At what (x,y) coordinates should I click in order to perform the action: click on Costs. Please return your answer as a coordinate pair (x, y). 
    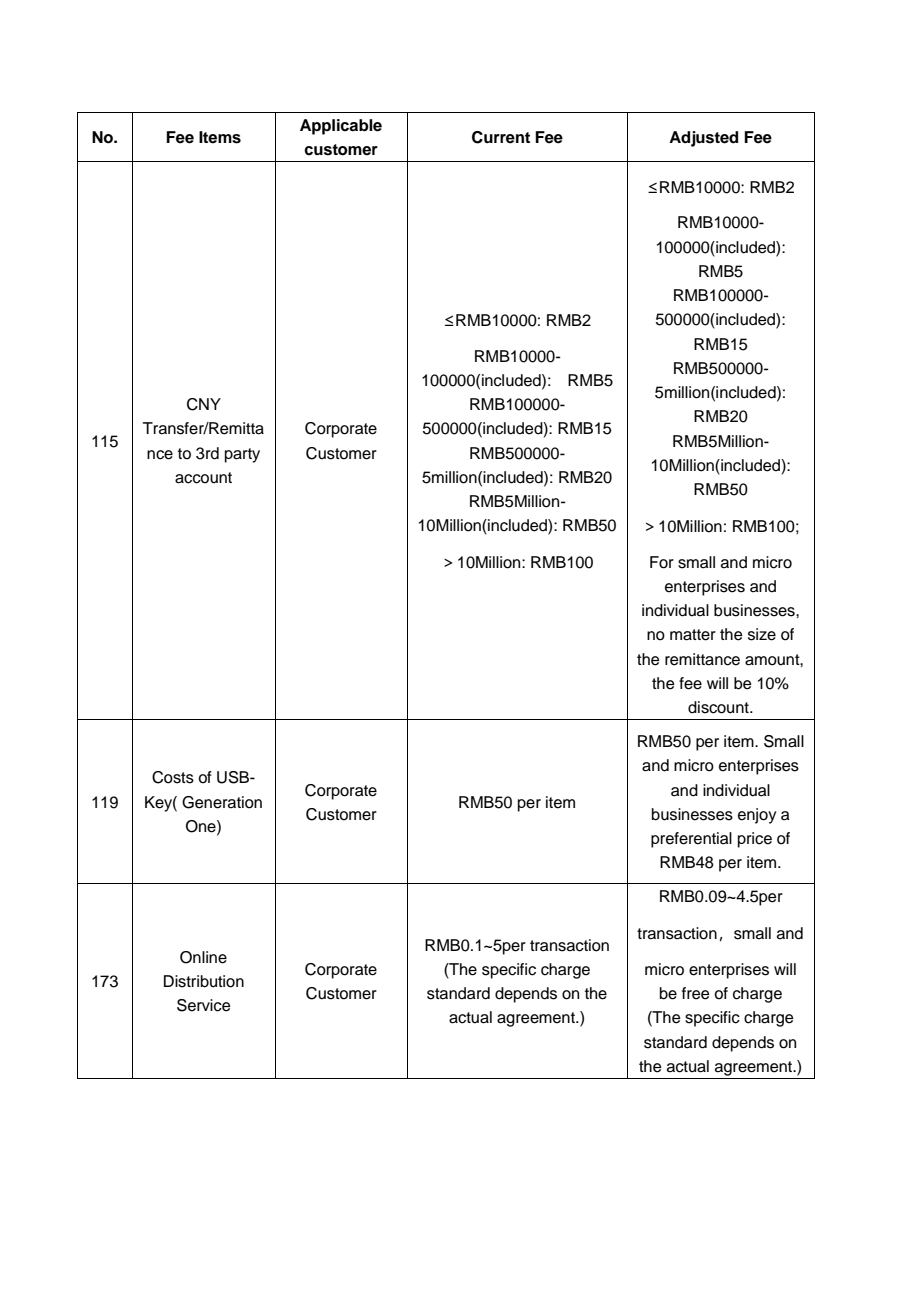
    Looking at the image, I should click on (173, 777).
